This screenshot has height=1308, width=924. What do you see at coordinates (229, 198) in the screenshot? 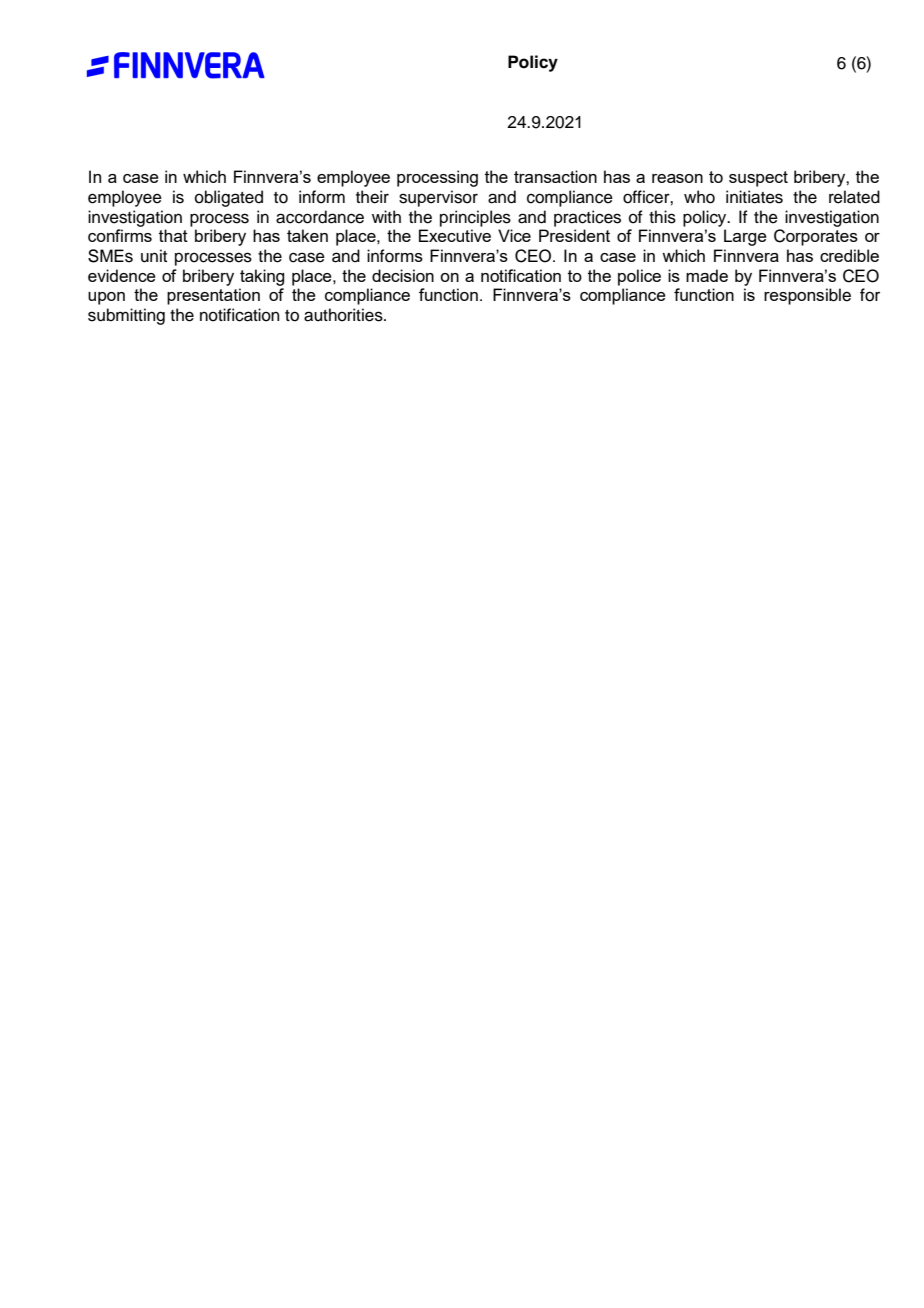
I see `obligated` at bounding box center [229, 198].
